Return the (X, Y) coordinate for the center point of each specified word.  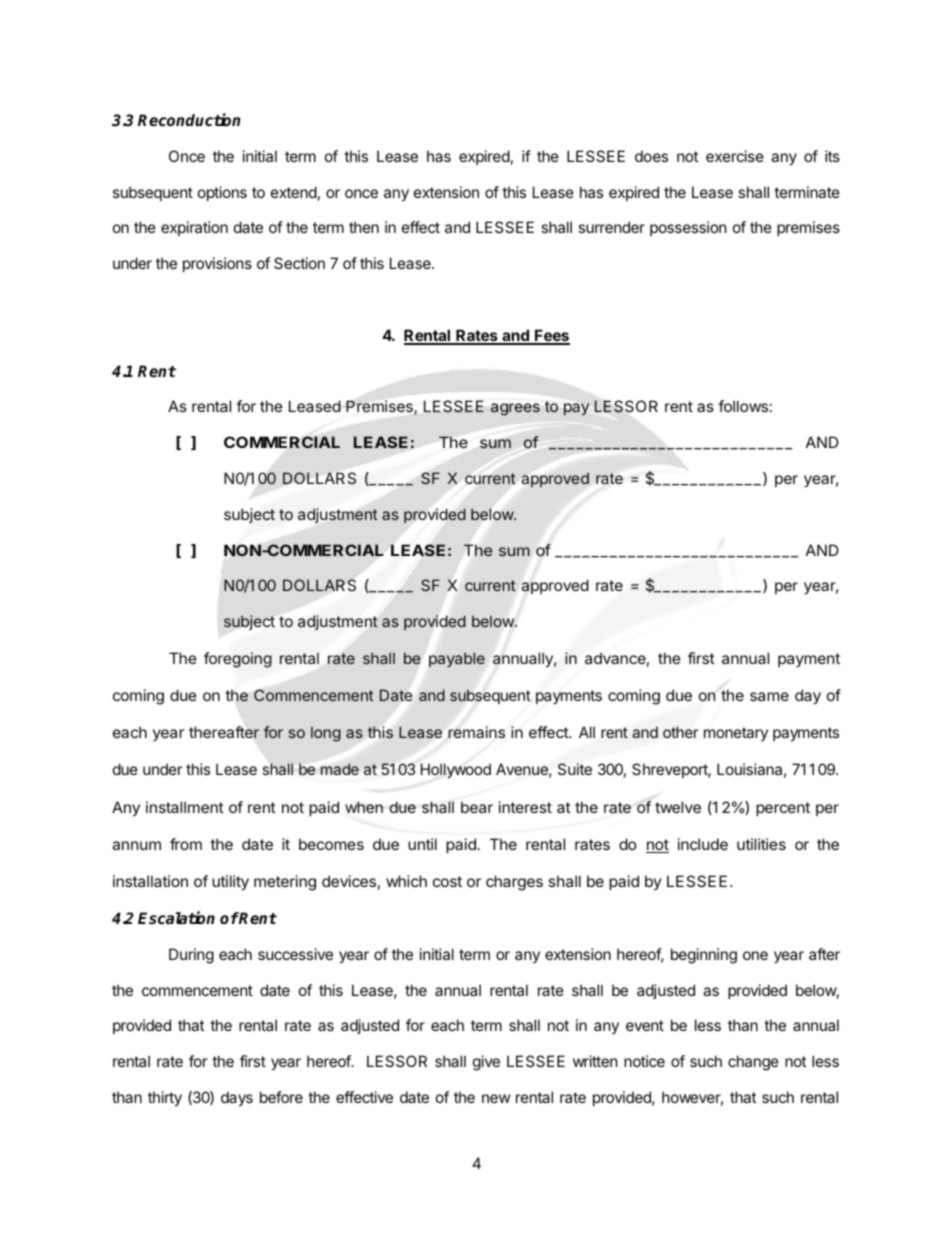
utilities (761, 844)
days (237, 1098)
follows (743, 406)
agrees (515, 409)
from (186, 844)
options (222, 193)
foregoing (238, 660)
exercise (735, 156)
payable (457, 659)
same (769, 696)
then (364, 227)
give (486, 1063)
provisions (217, 264)
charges (514, 883)
